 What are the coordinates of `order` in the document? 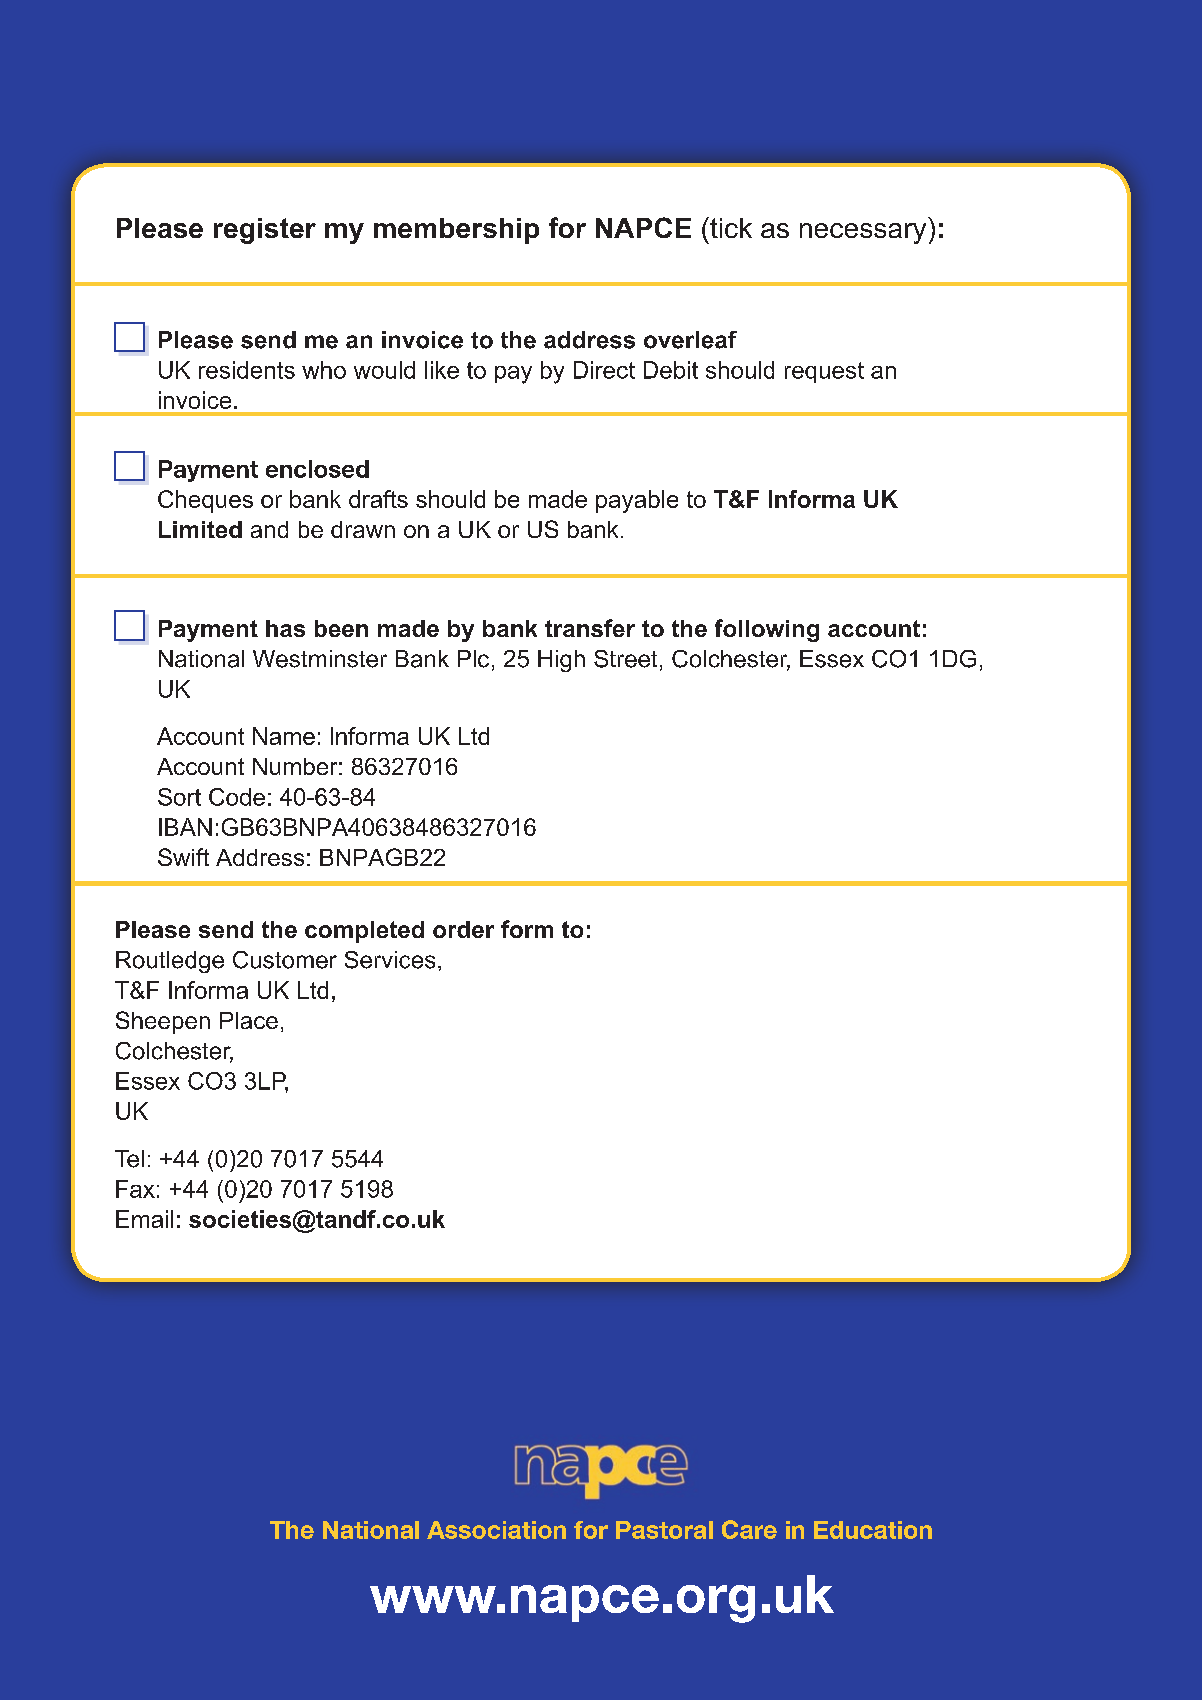 It's located at (463, 929).
